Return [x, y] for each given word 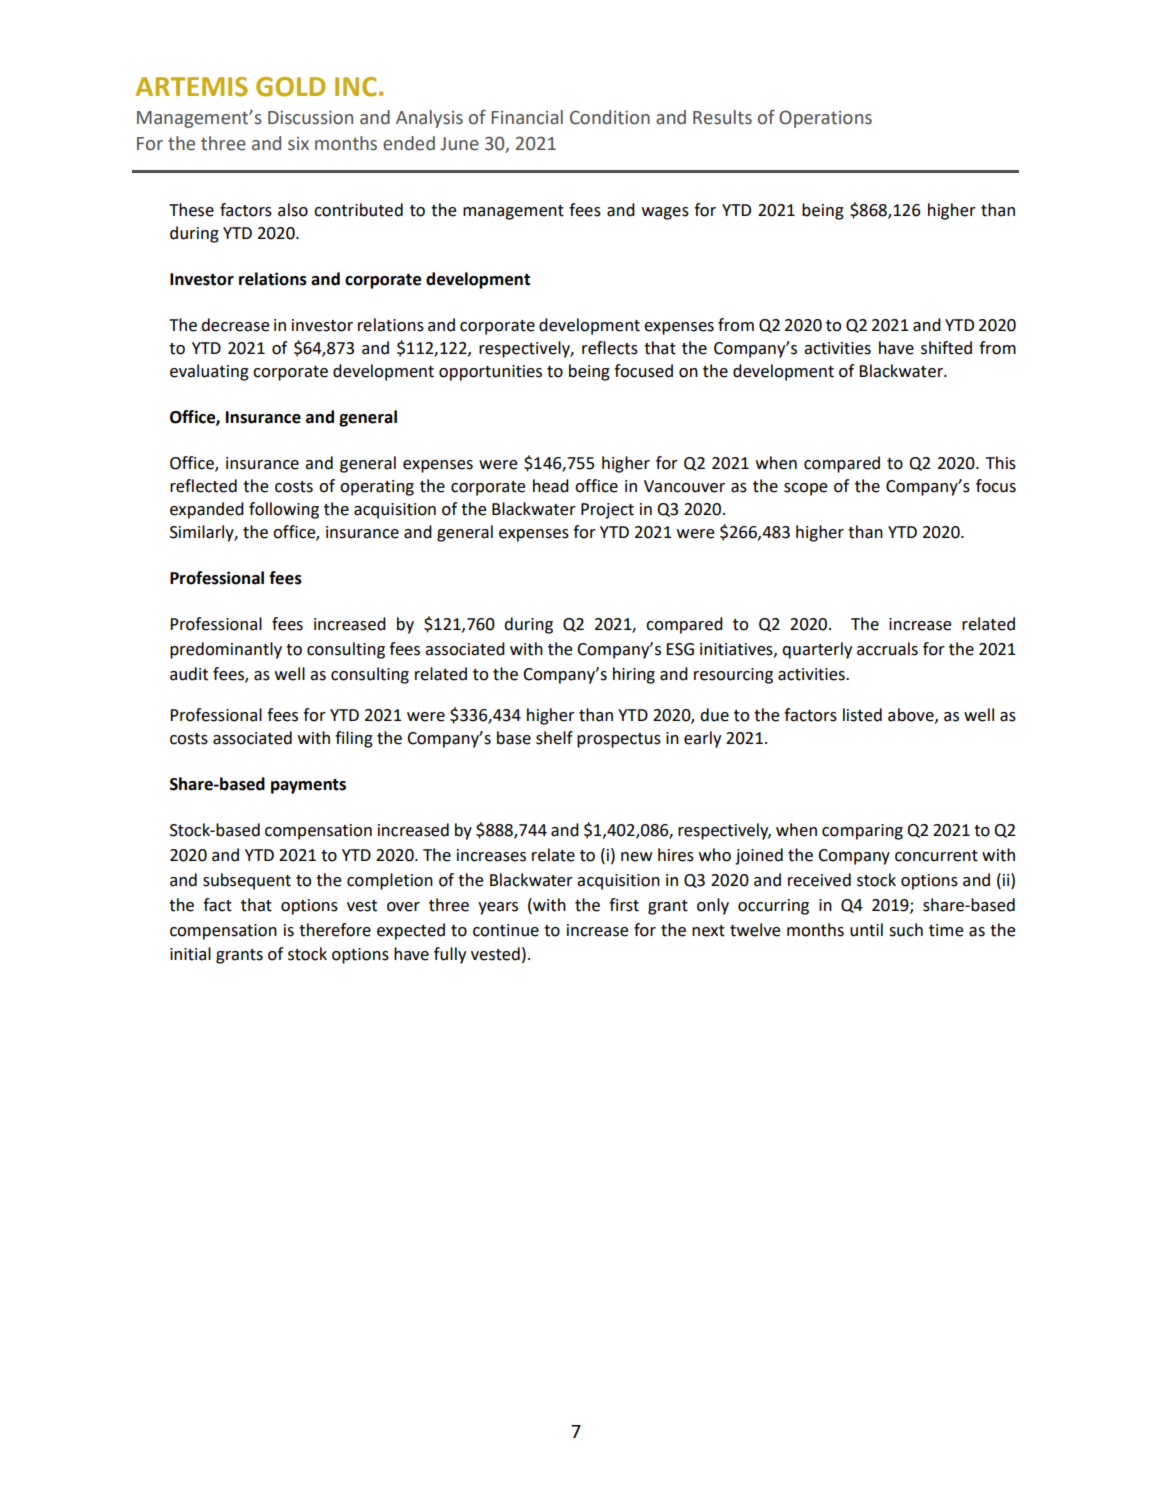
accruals [887, 649]
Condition [610, 117]
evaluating [209, 372]
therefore [335, 930]
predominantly [226, 650]
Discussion [310, 117]
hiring [634, 675]
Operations [825, 119]
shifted [946, 348]
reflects [610, 348]
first [624, 905]
